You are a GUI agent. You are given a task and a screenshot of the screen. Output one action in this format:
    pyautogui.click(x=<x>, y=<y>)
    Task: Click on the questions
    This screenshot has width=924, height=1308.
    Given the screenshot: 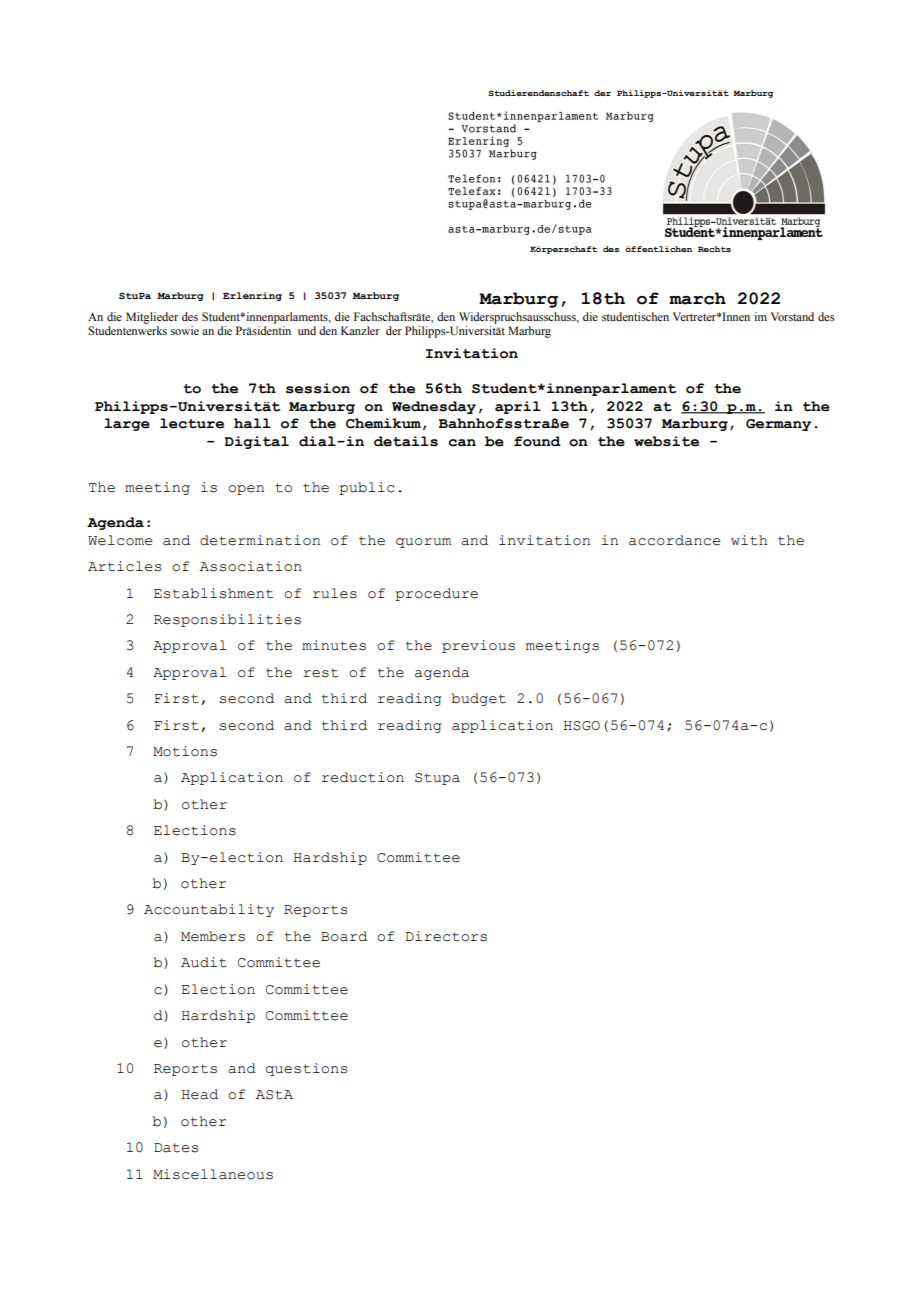 What is the action you would take?
    pyautogui.click(x=306, y=1069)
